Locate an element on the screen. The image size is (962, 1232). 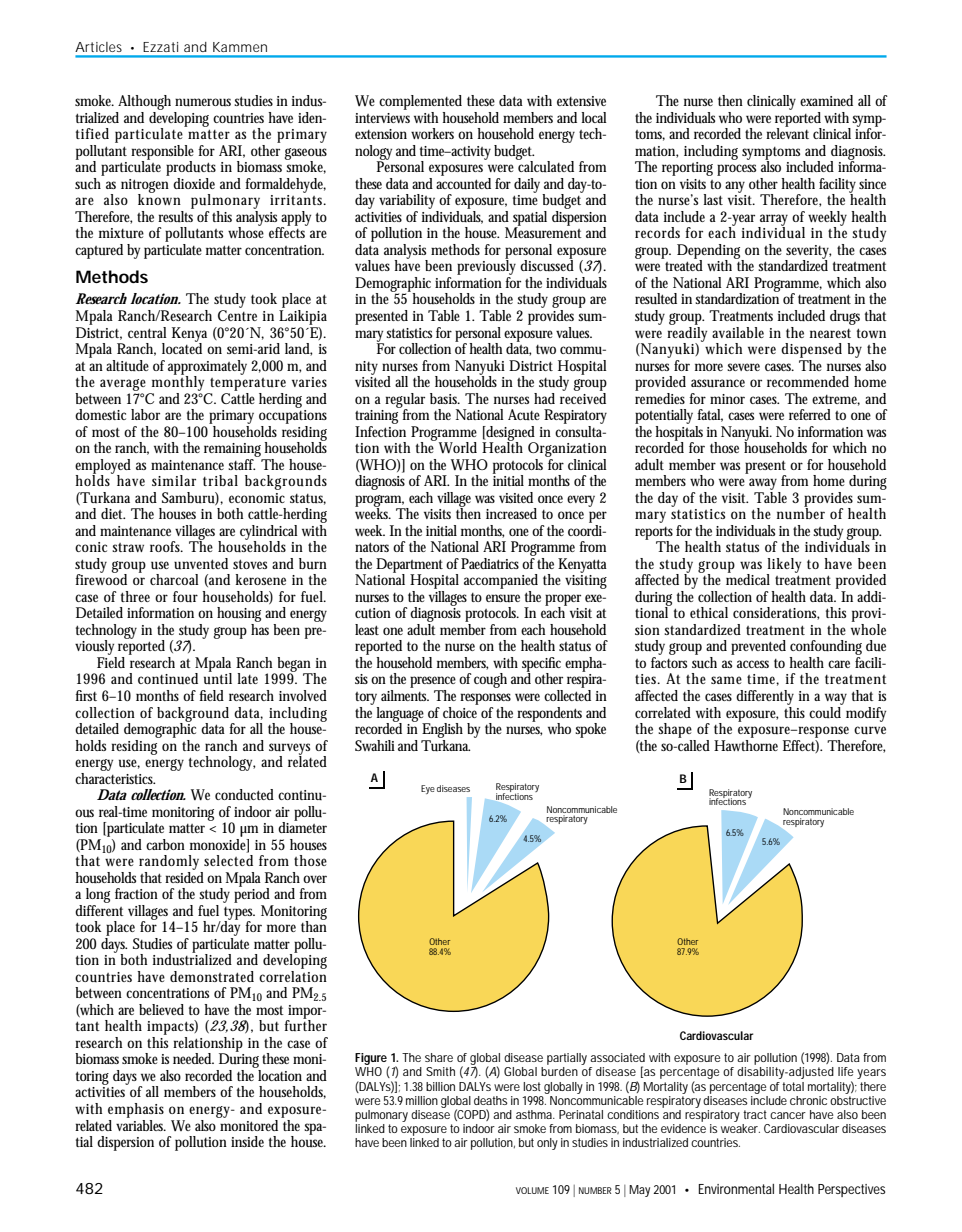
prevented is located at coordinates (758, 647).
